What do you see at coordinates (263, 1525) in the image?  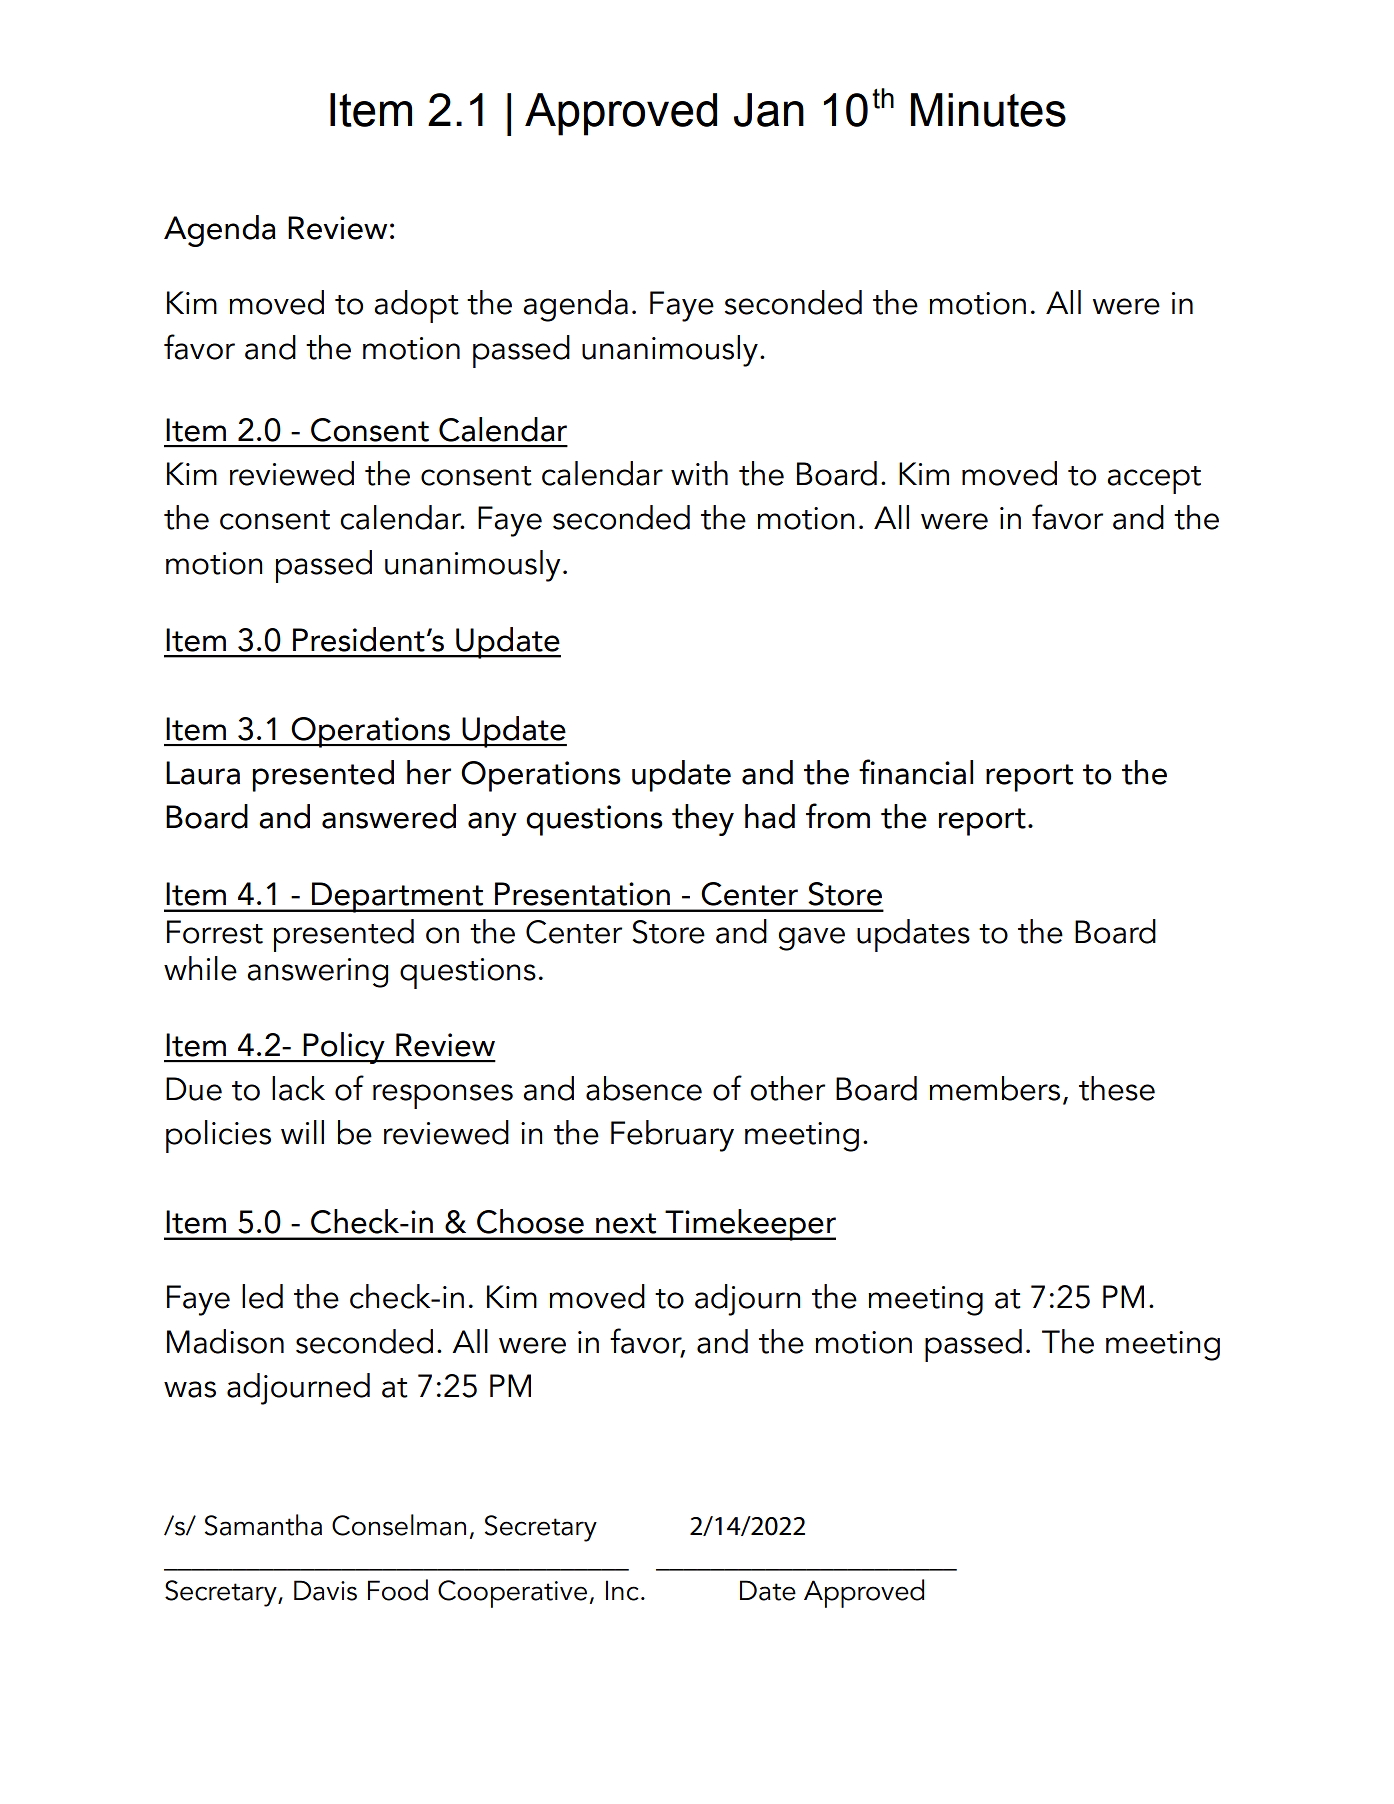 I see `Samantha` at bounding box center [263, 1525].
